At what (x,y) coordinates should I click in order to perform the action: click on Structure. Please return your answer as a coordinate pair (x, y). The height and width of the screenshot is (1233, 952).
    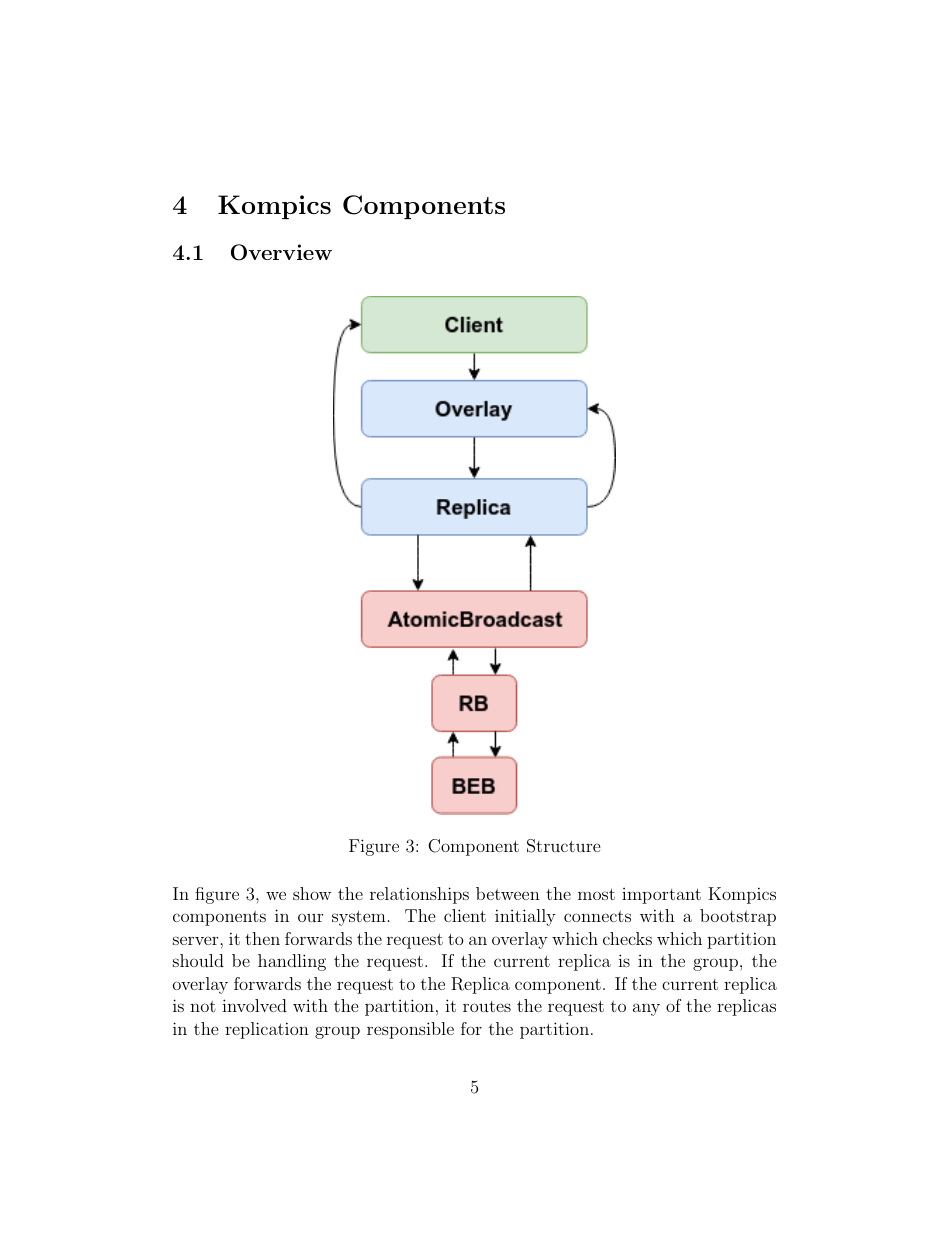
    Looking at the image, I should click on (564, 846).
